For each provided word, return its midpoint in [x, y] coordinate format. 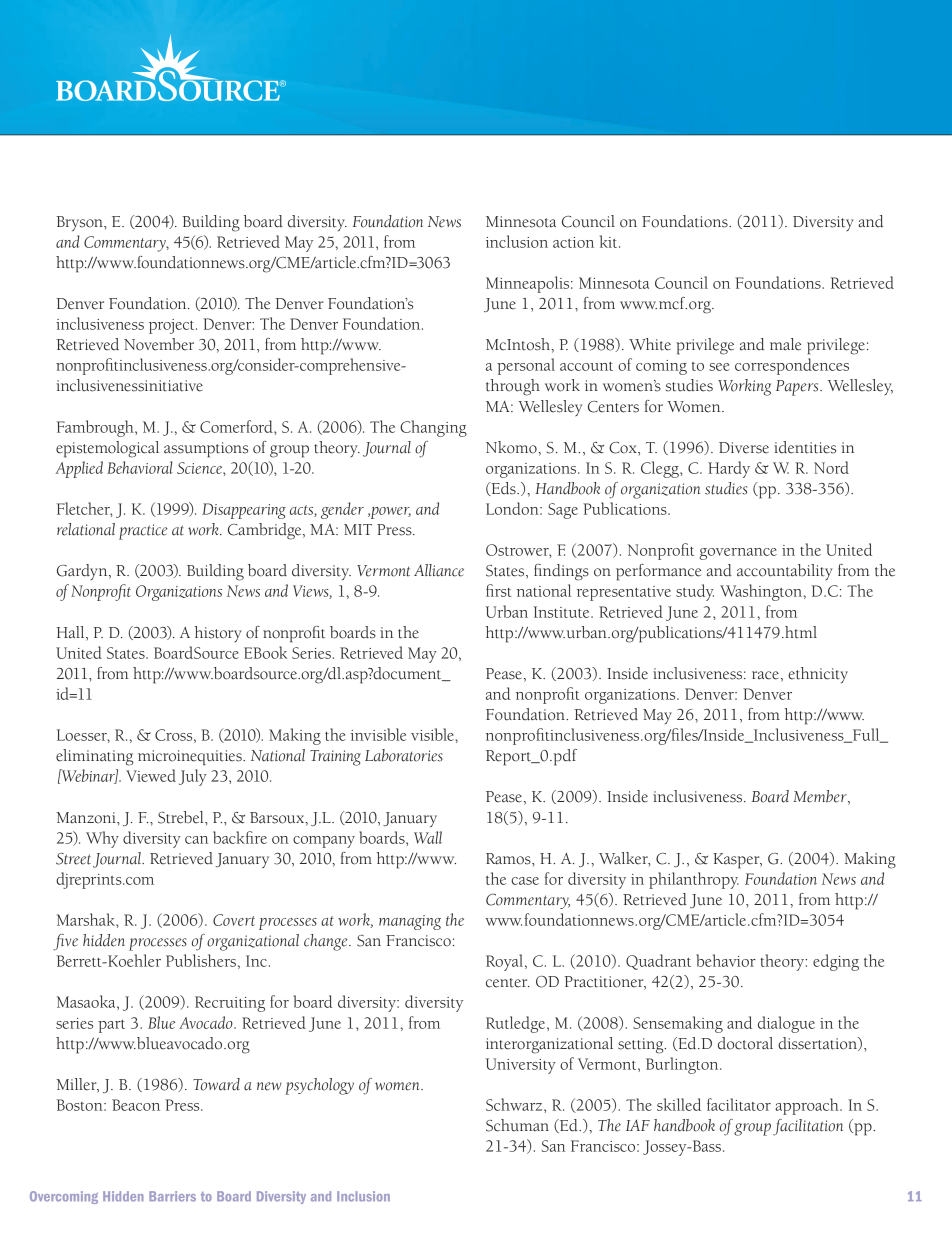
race [765, 675]
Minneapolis [529, 284]
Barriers [172, 1196]
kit [610, 241]
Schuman [517, 1125]
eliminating [95, 757]
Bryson [80, 223]
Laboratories [404, 755]
